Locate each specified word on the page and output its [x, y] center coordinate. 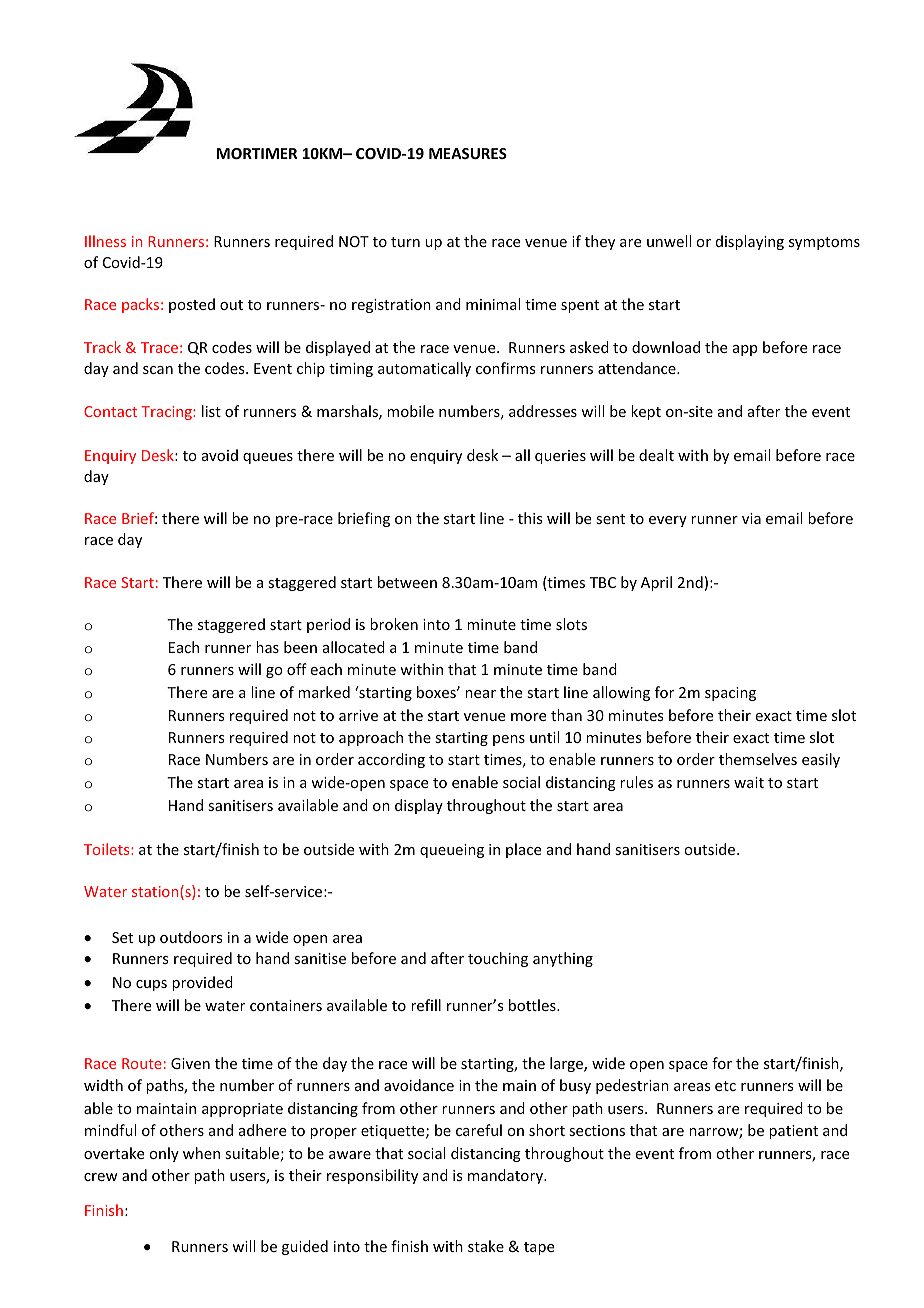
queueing [452, 851]
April [656, 583]
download [666, 347]
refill [426, 1005]
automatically [424, 369]
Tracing [168, 413]
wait [749, 782]
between [407, 582]
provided [202, 983]
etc [725, 1086]
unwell [669, 241]
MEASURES [468, 153]
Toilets [108, 849]
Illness [105, 241]
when [201, 1153]
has [267, 647]
